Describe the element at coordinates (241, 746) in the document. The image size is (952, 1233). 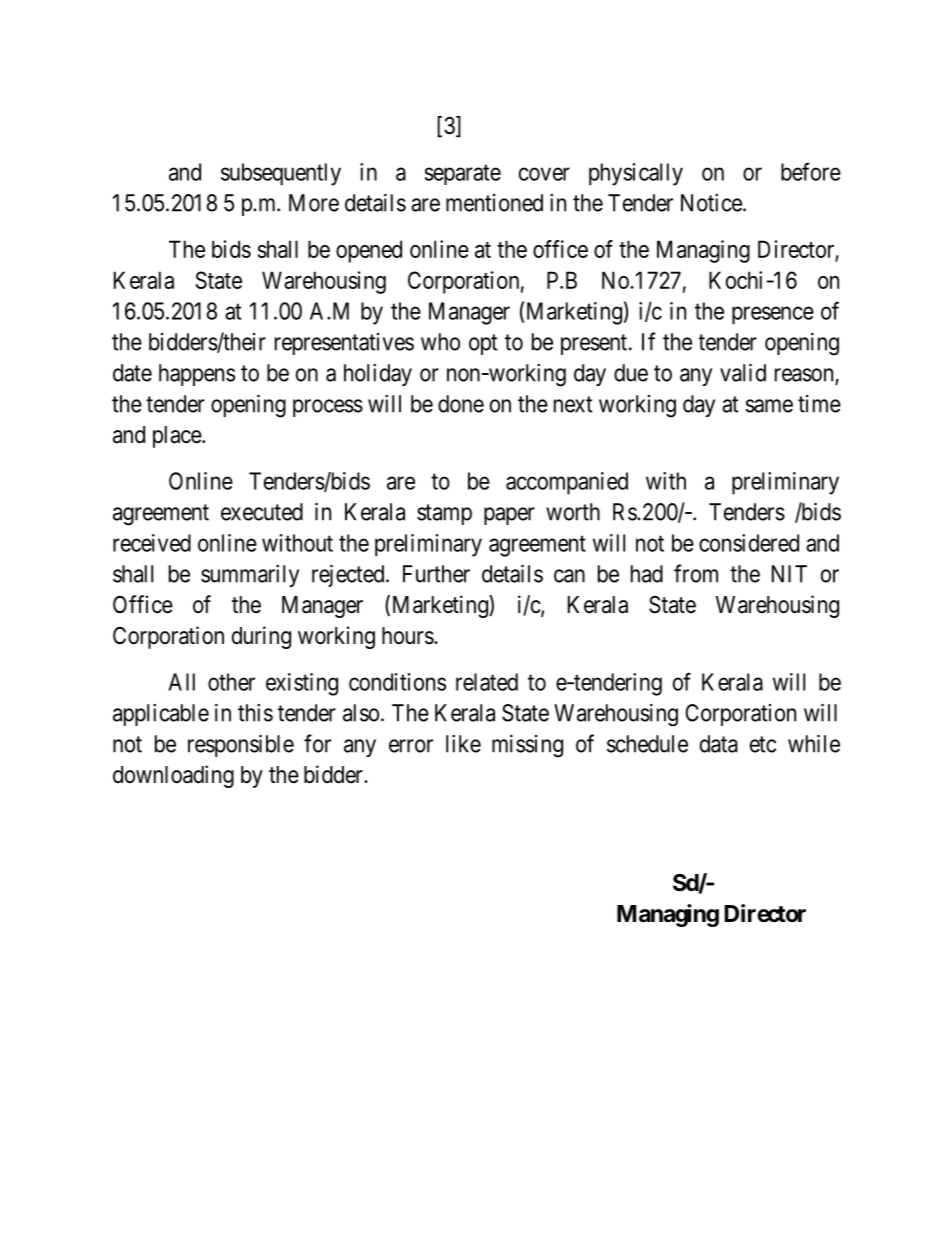
I see `responsible` at that location.
